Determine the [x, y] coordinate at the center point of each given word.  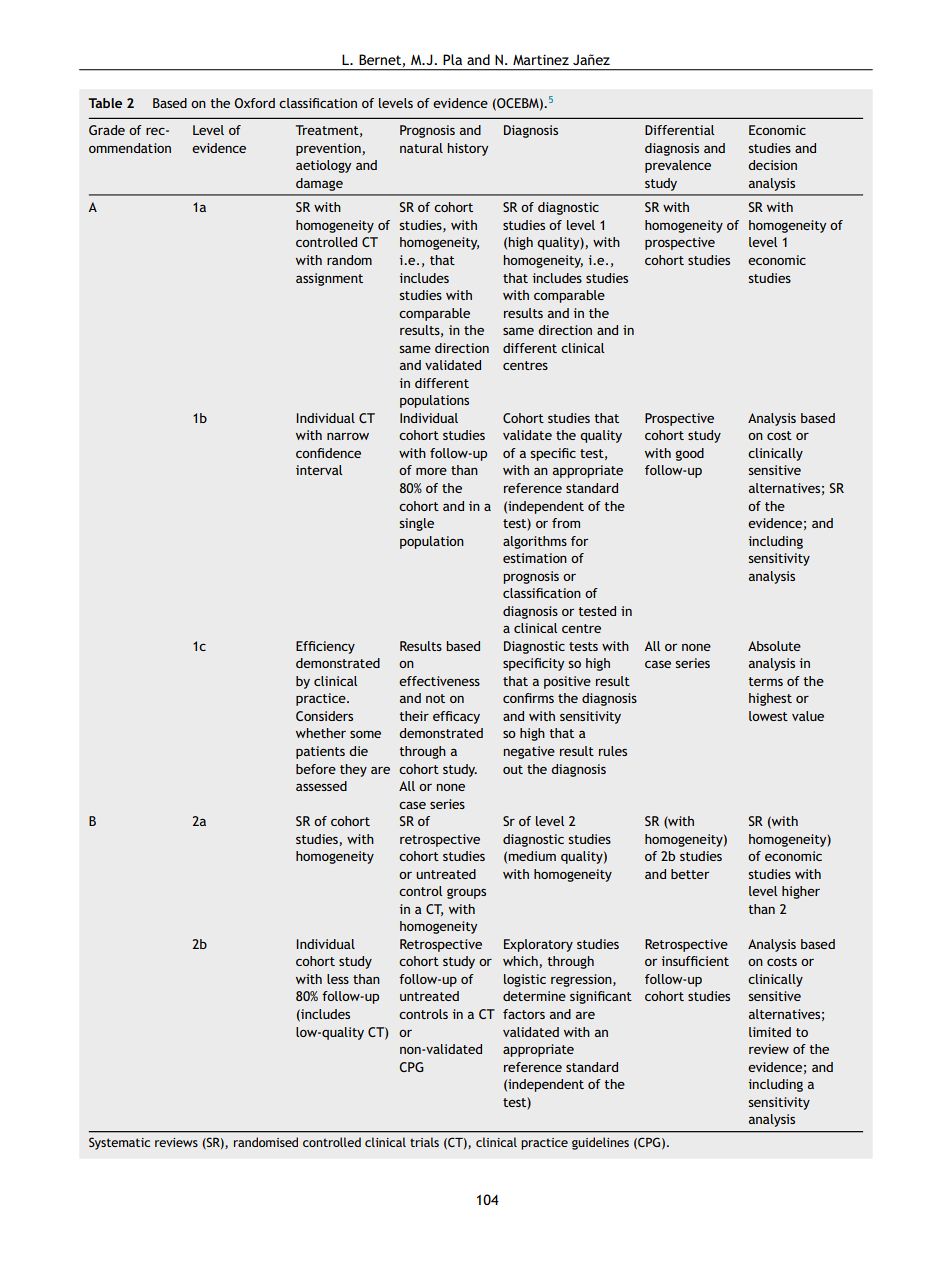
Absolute [774, 646]
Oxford [254, 103]
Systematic [119, 1143]
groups [466, 893]
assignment [329, 279]
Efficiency [325, 647]
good [689, 454]
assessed [321, 786]
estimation [535, 558]
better [690, 874]
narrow [348, 436]
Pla [452, 59]
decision [772, 165]
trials [424, 1142]
